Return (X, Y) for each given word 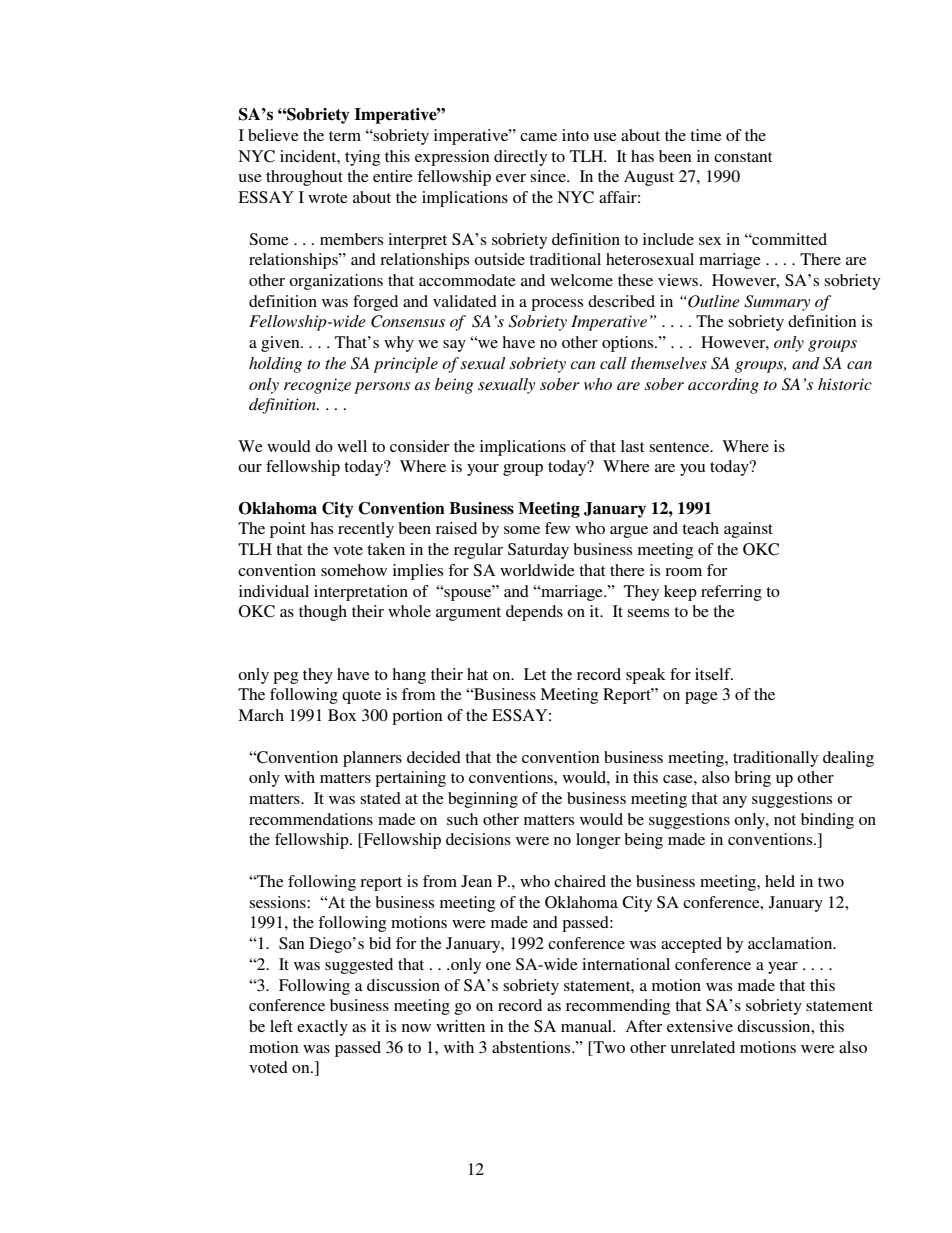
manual (587, 1026)
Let (535, 674)
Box (342, 715)
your (483, 470)
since (549, 176)
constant (743, 157)
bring (752, 779)
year (783, 968)
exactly (322, 1028)
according (723, 386)
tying (362, 158)
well (352, 446)
